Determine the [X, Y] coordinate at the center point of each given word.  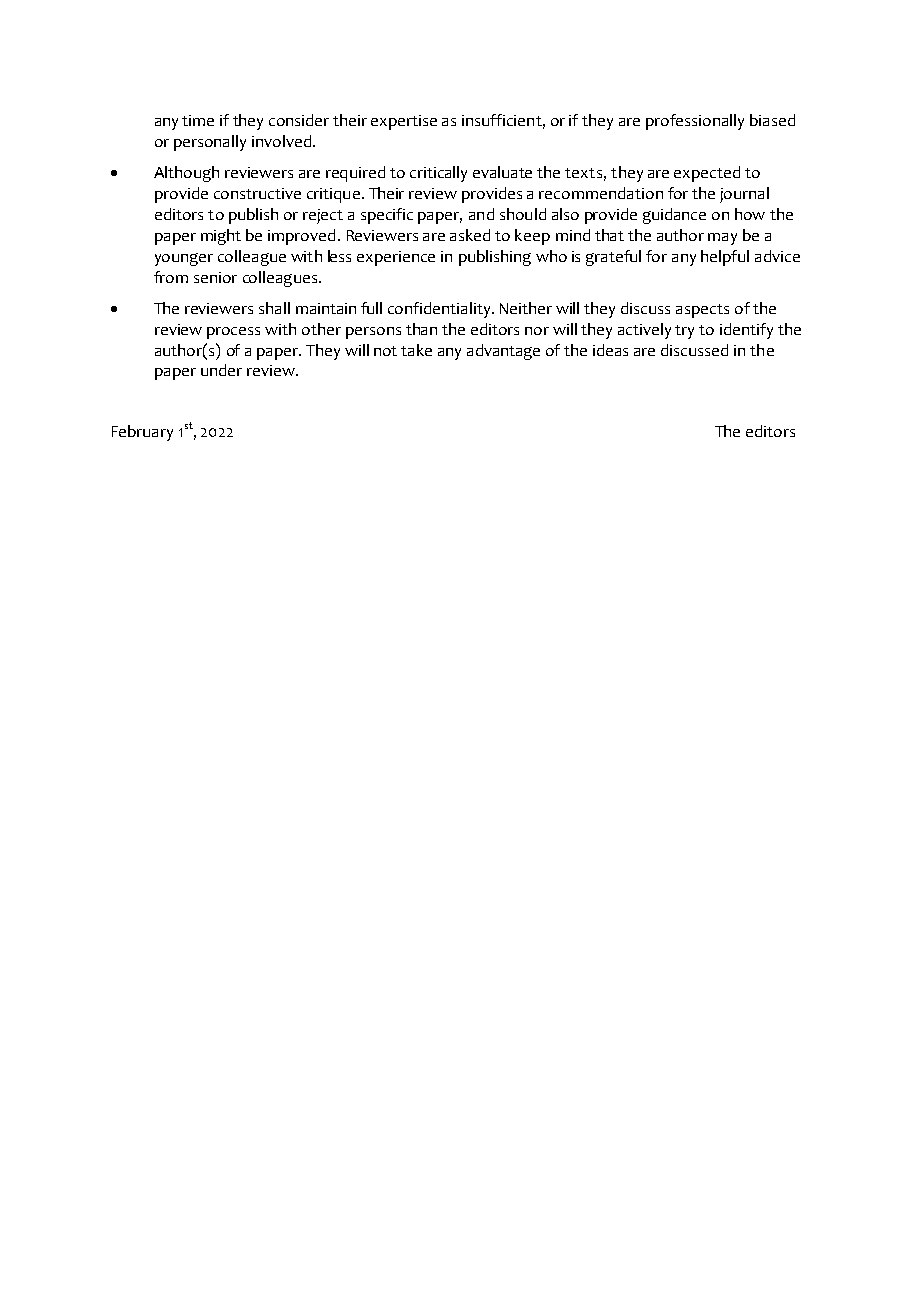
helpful [725, 258]
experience [396, 258]
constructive [257, 193]
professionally [695, 122]
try [684, 332]
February [142, 433]
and [481, 214]
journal [744, 195]
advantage [503, 352]
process [233, 333]
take [416, 350]
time [198, 120]
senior [215, 277]
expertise [404, 122]
